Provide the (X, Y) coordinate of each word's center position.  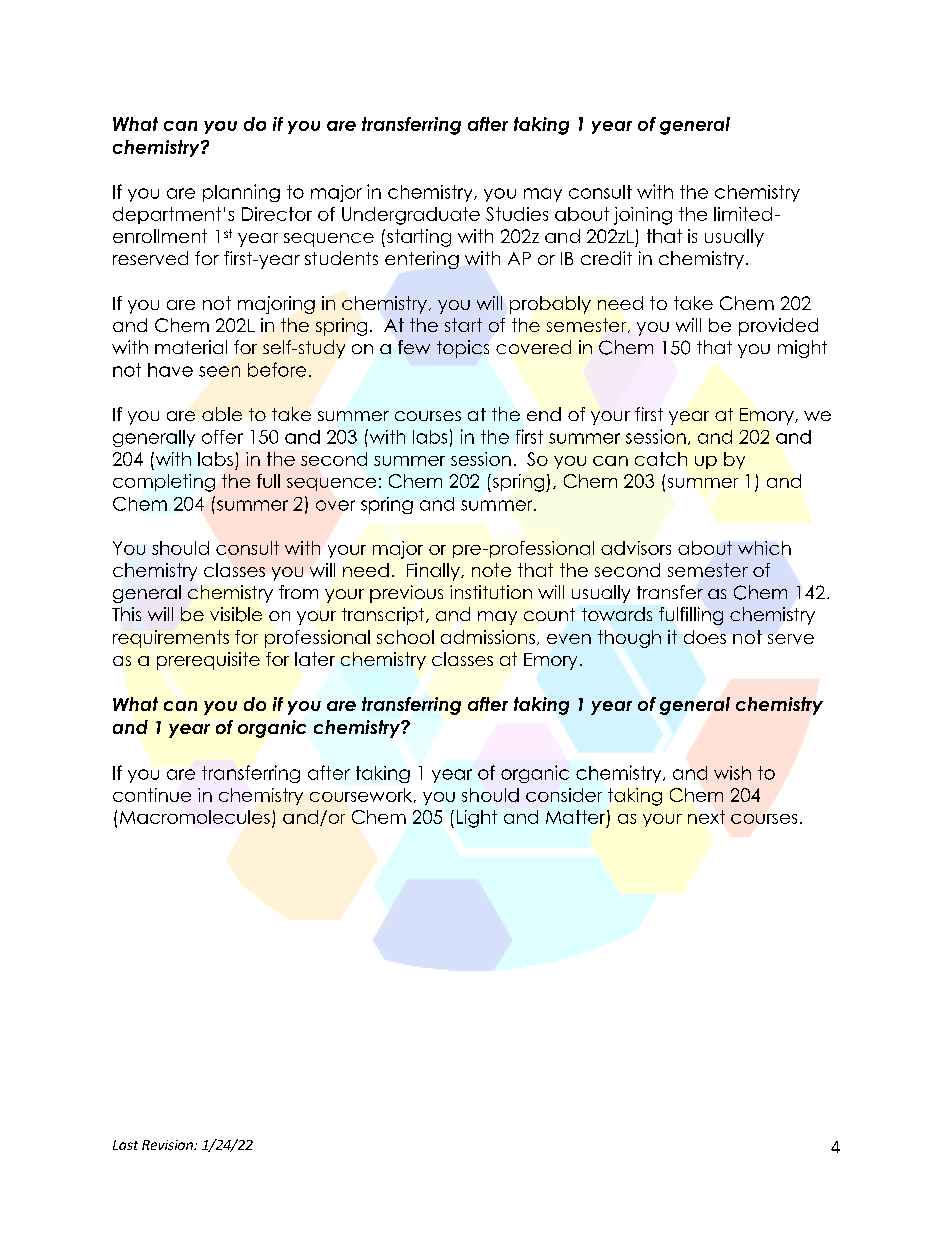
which (764, 548)
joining (643, 216)
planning (241, 193)
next (706, 817)
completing (164, 483)
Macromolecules (195, 817)
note (491, 570)
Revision (168, 1145)
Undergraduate (411, 216)
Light (477, 819)
